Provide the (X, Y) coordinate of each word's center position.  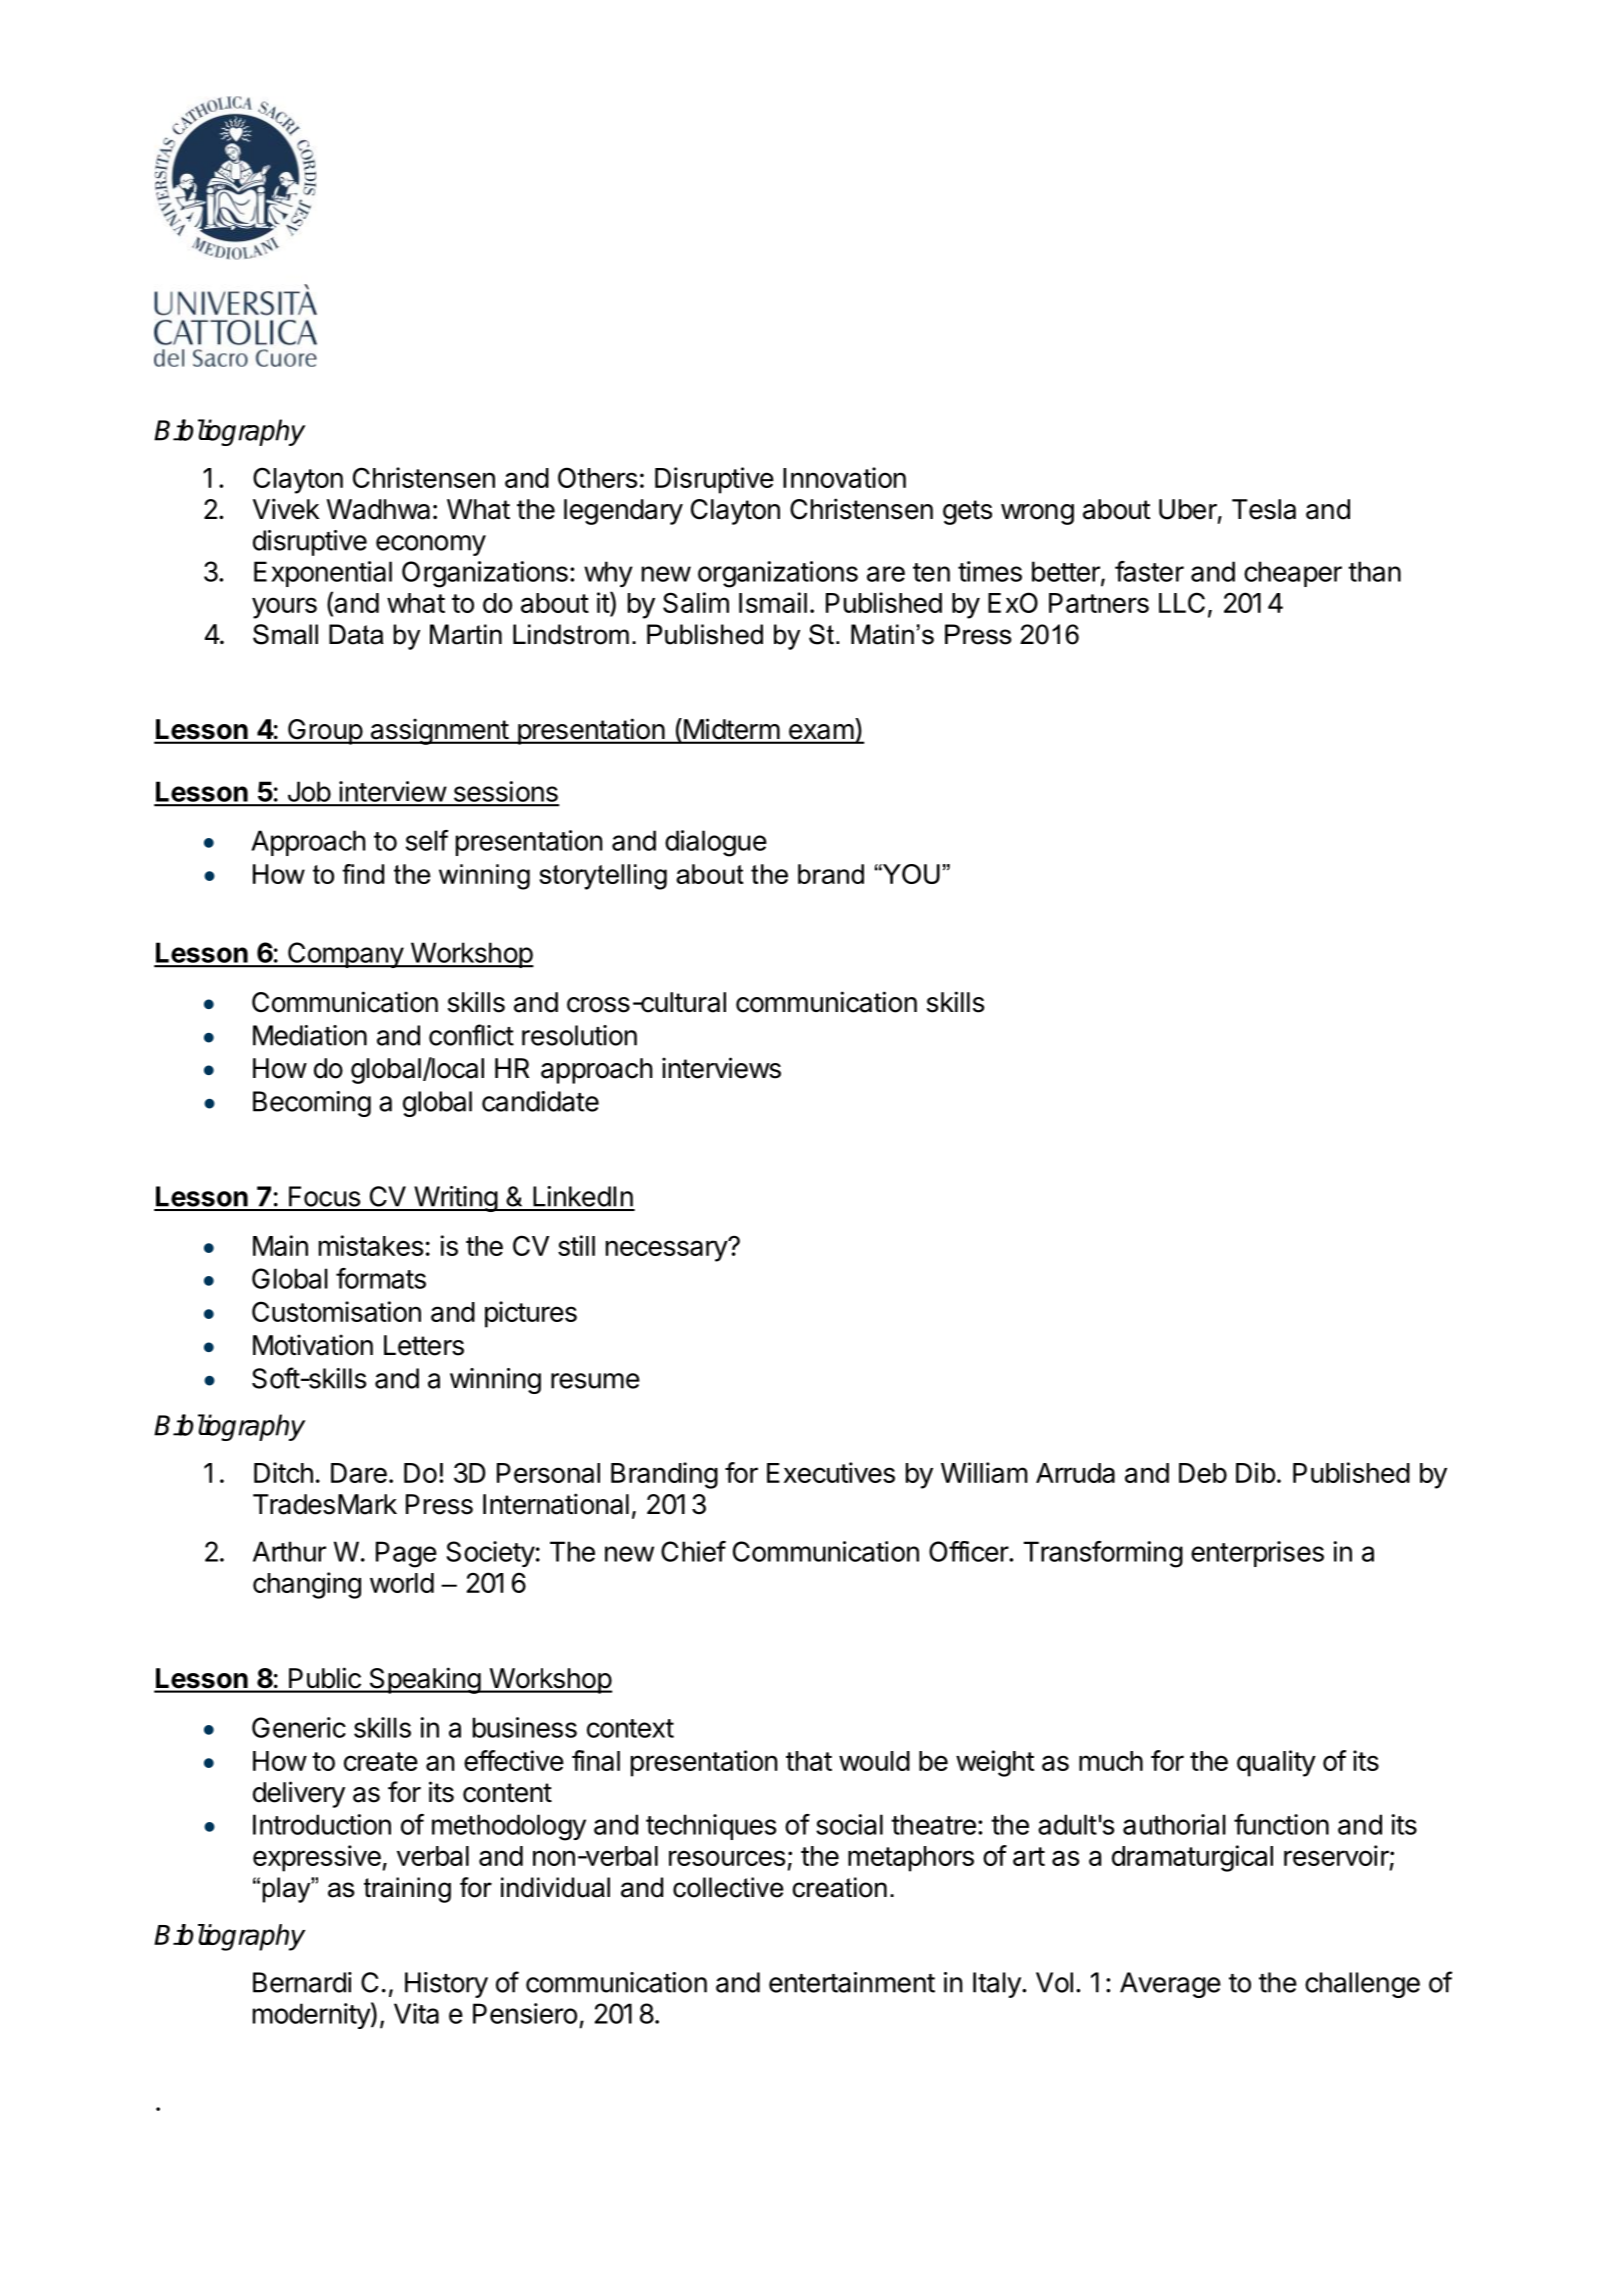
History (446, 1985)
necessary (667, 1250)
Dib (1256, 1472)
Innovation (844, 477)
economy (431, 545)
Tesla (1264, 509)
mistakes (371, 1245)
